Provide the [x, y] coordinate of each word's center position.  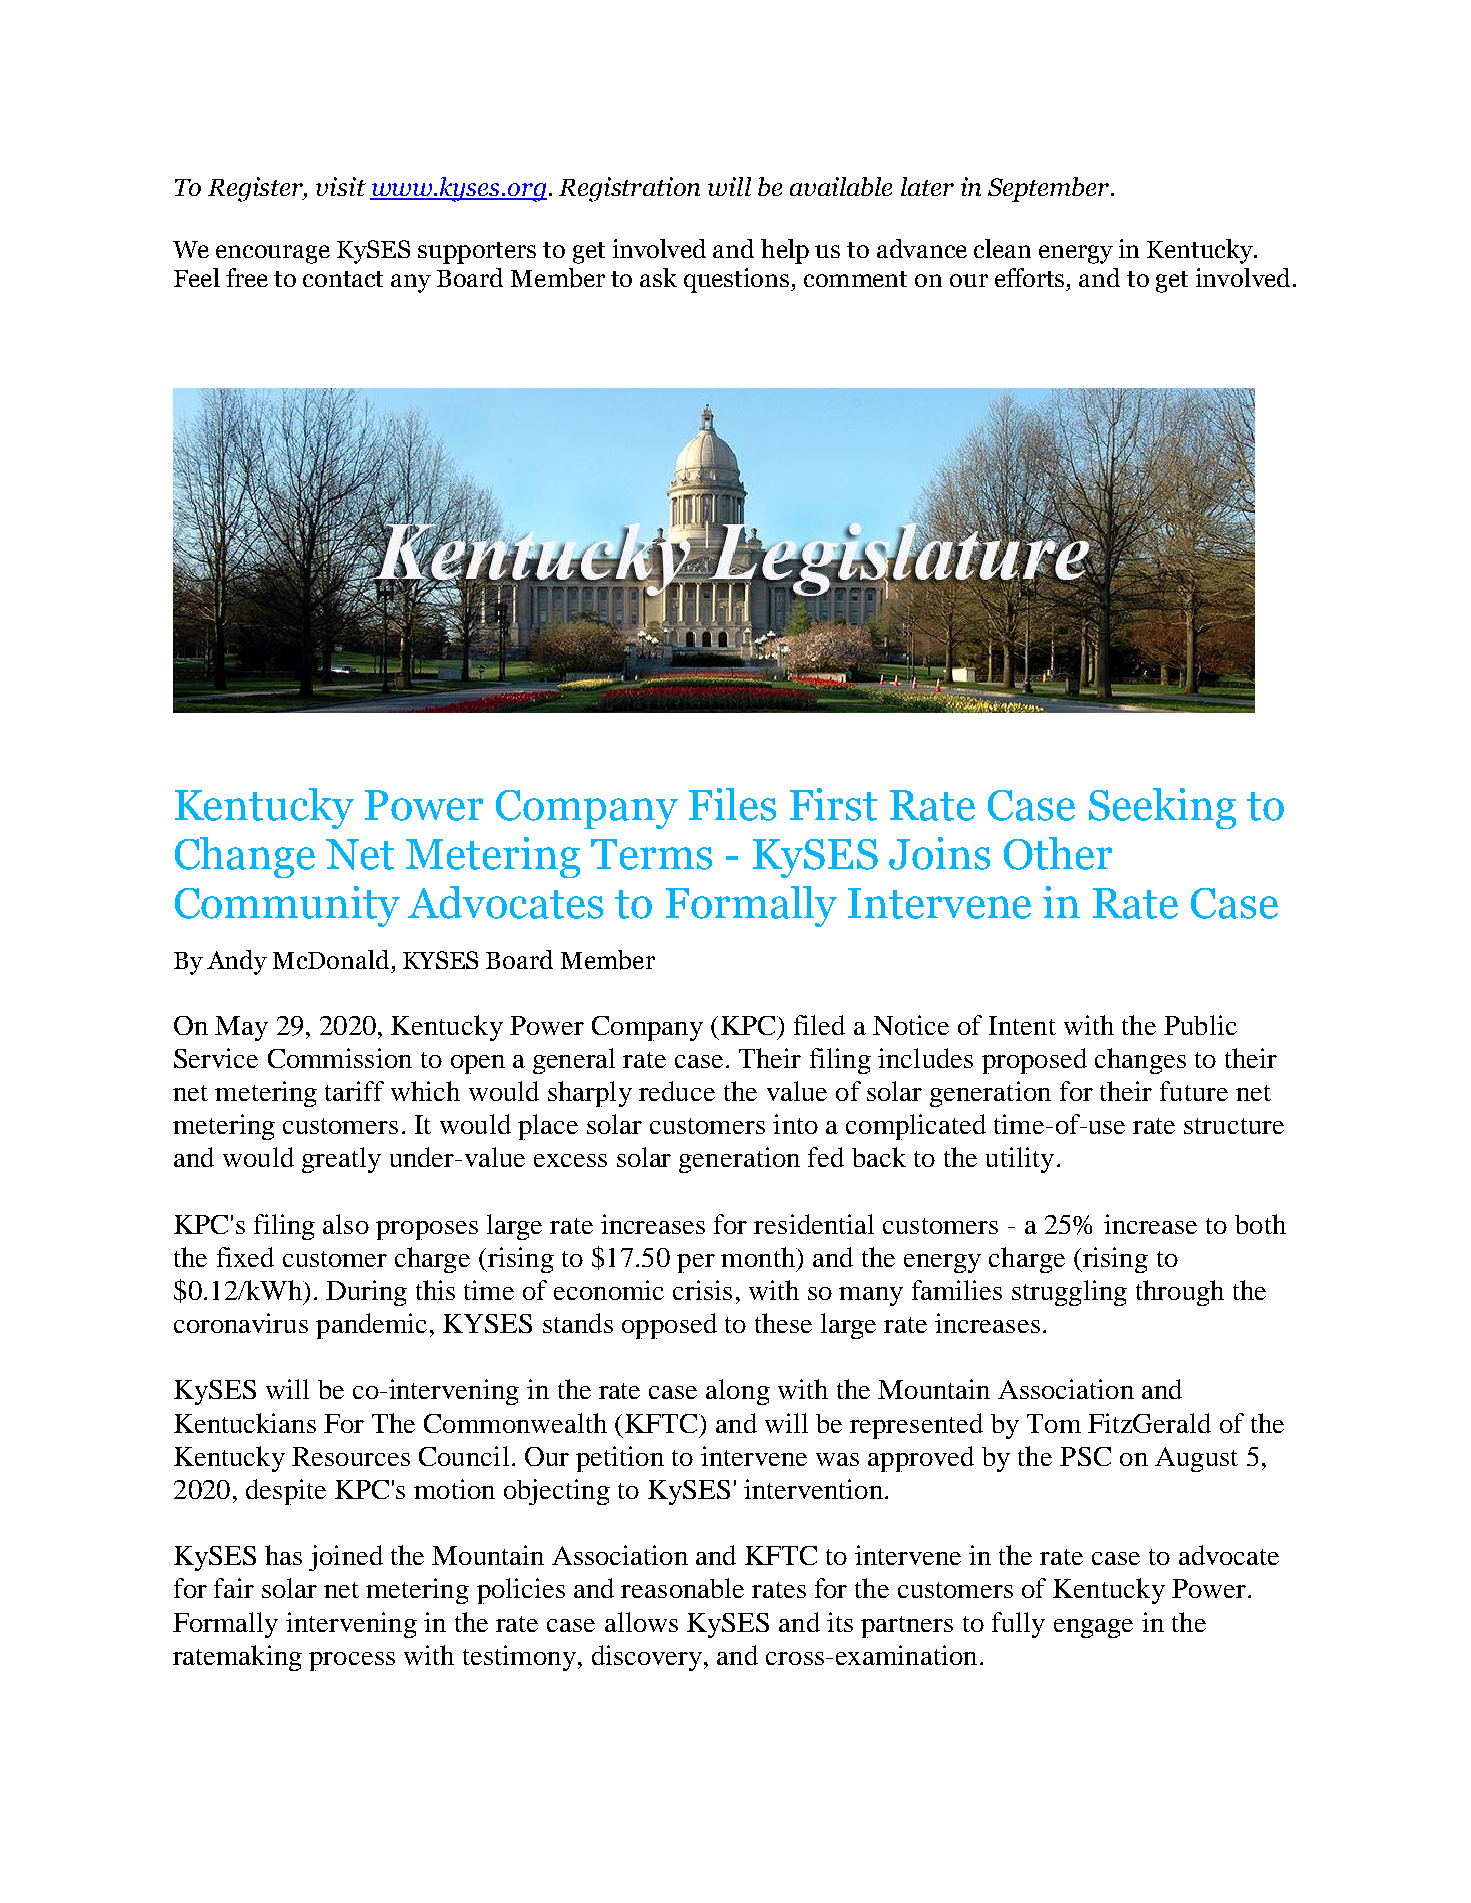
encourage [273, 254]
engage [1093, 1628]
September [1050, 189]
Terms [651, 854]
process [352, 1661]
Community [287, 906]
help [785, 251]
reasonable [682, 1588]
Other [1058, 853]
